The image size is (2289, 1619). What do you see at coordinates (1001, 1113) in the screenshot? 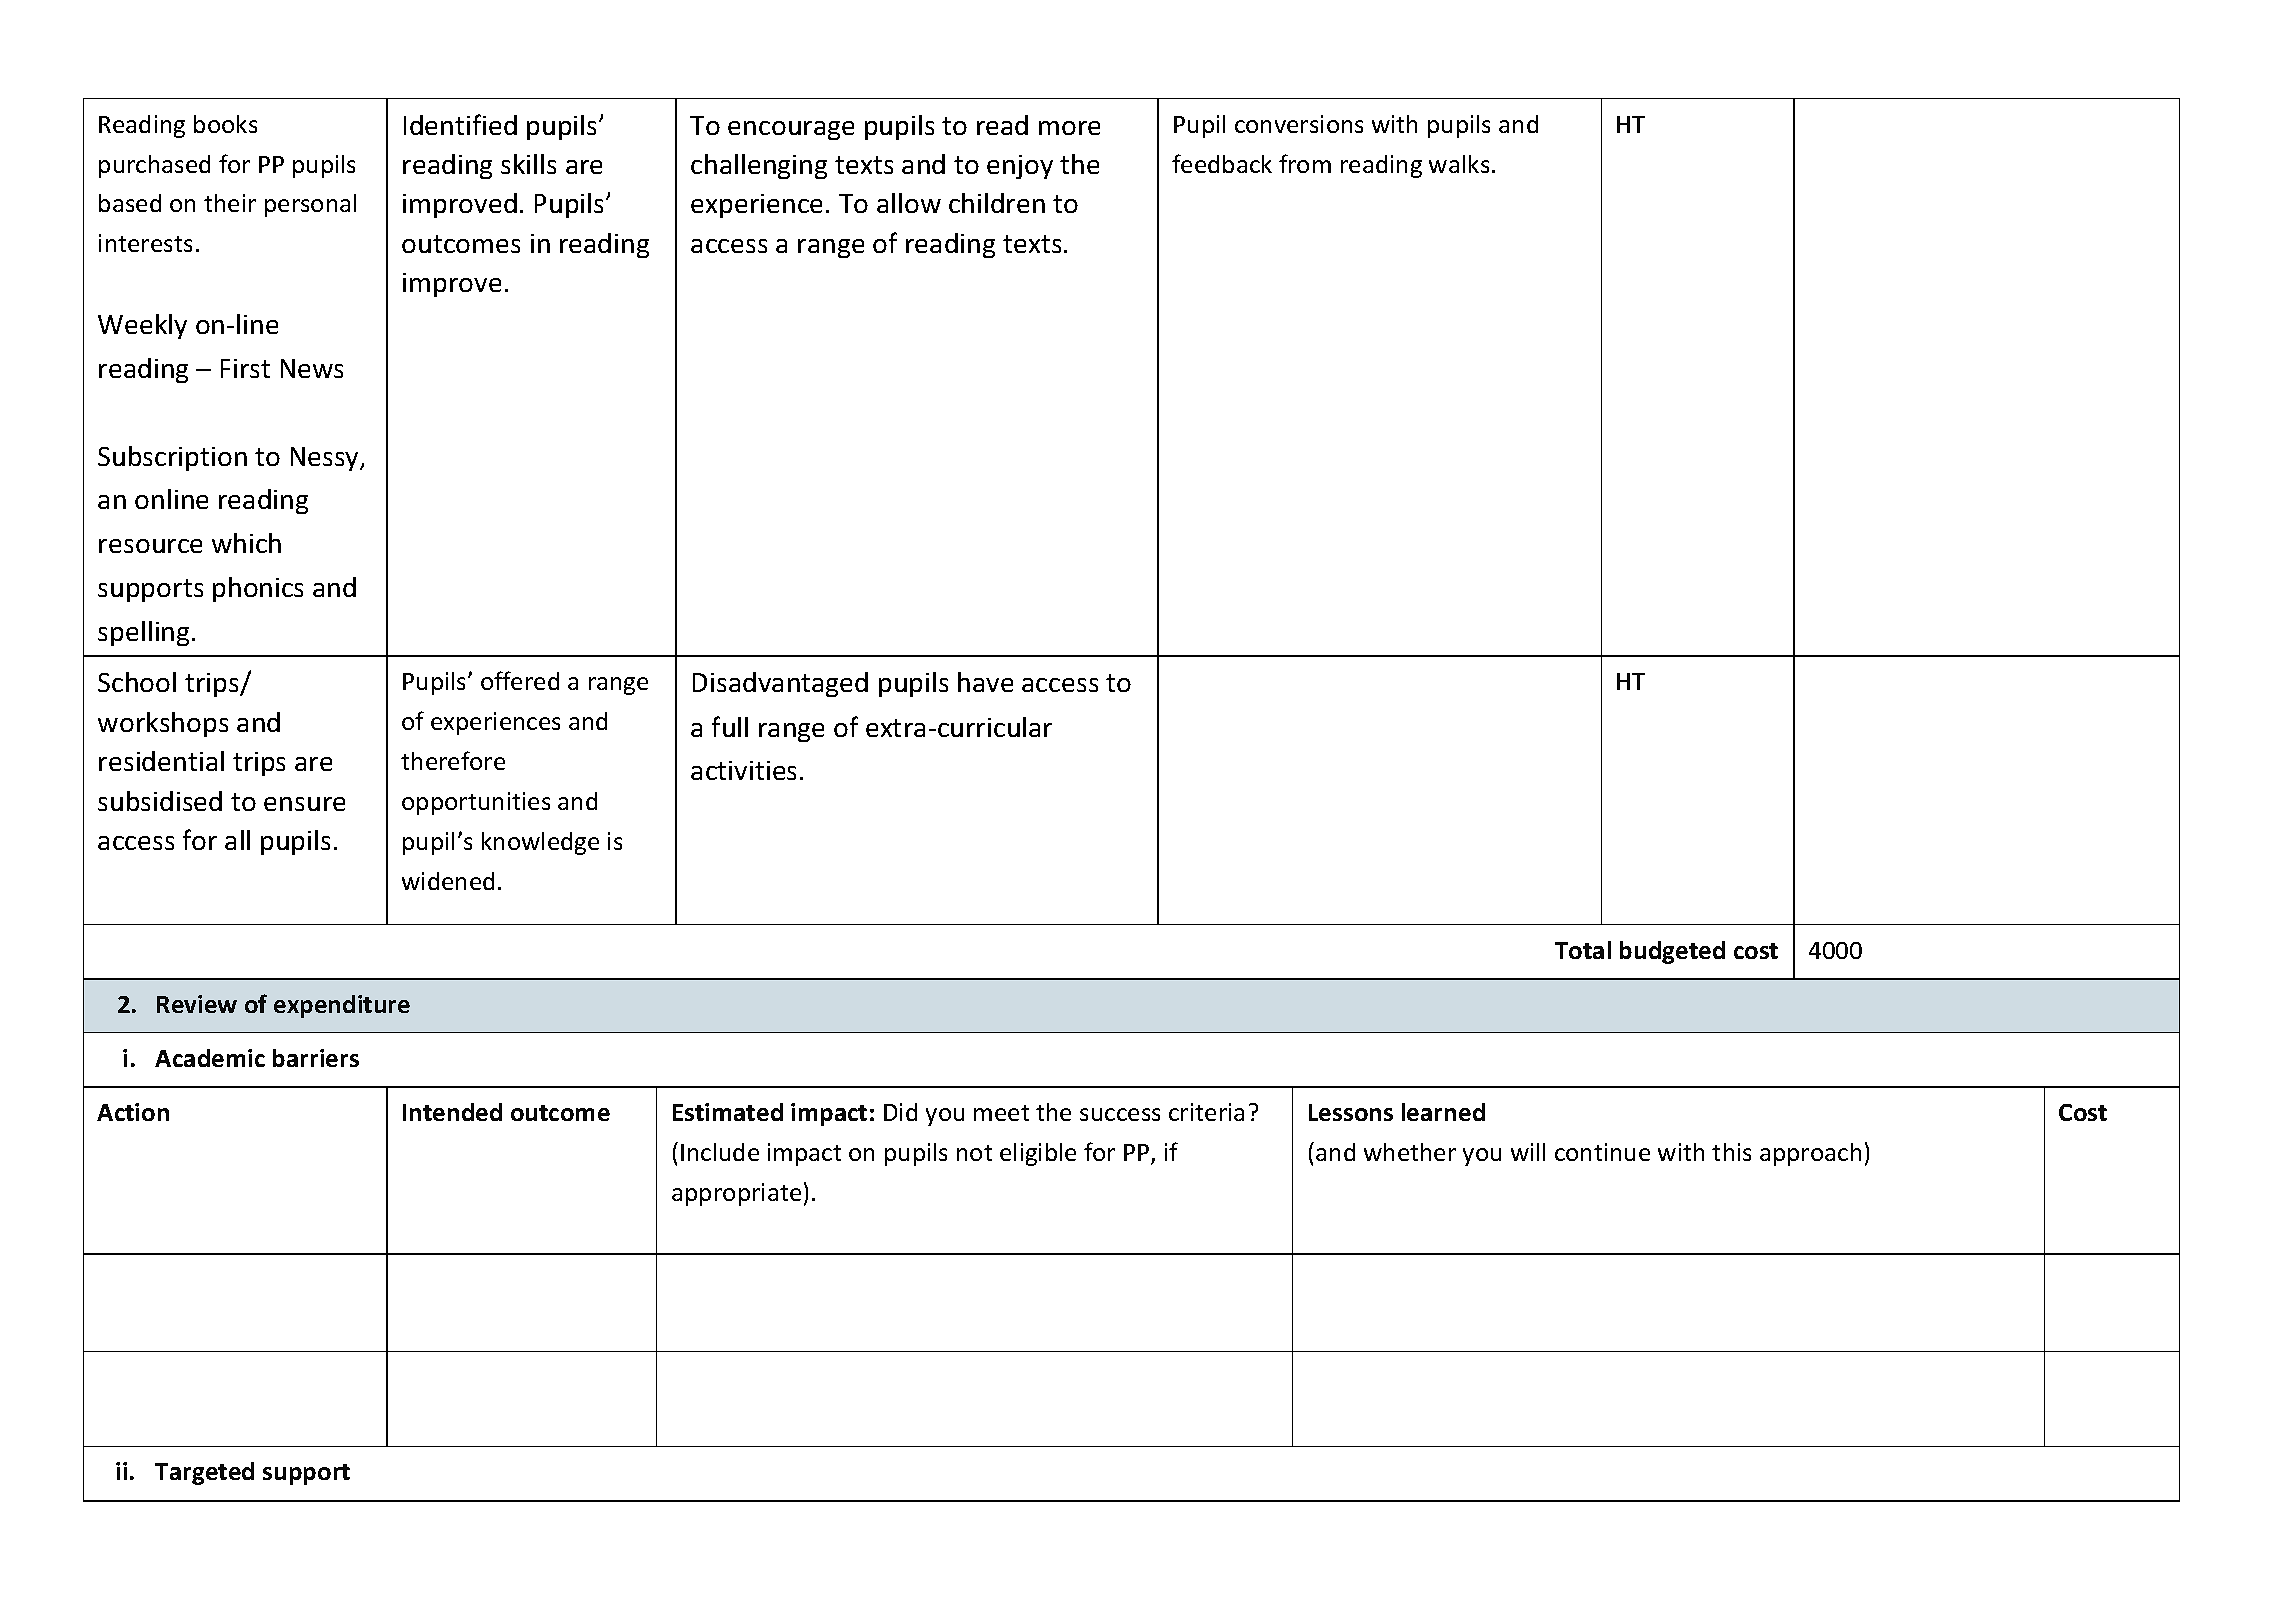
I see `meet` at bounding box center [1001, 1113].
